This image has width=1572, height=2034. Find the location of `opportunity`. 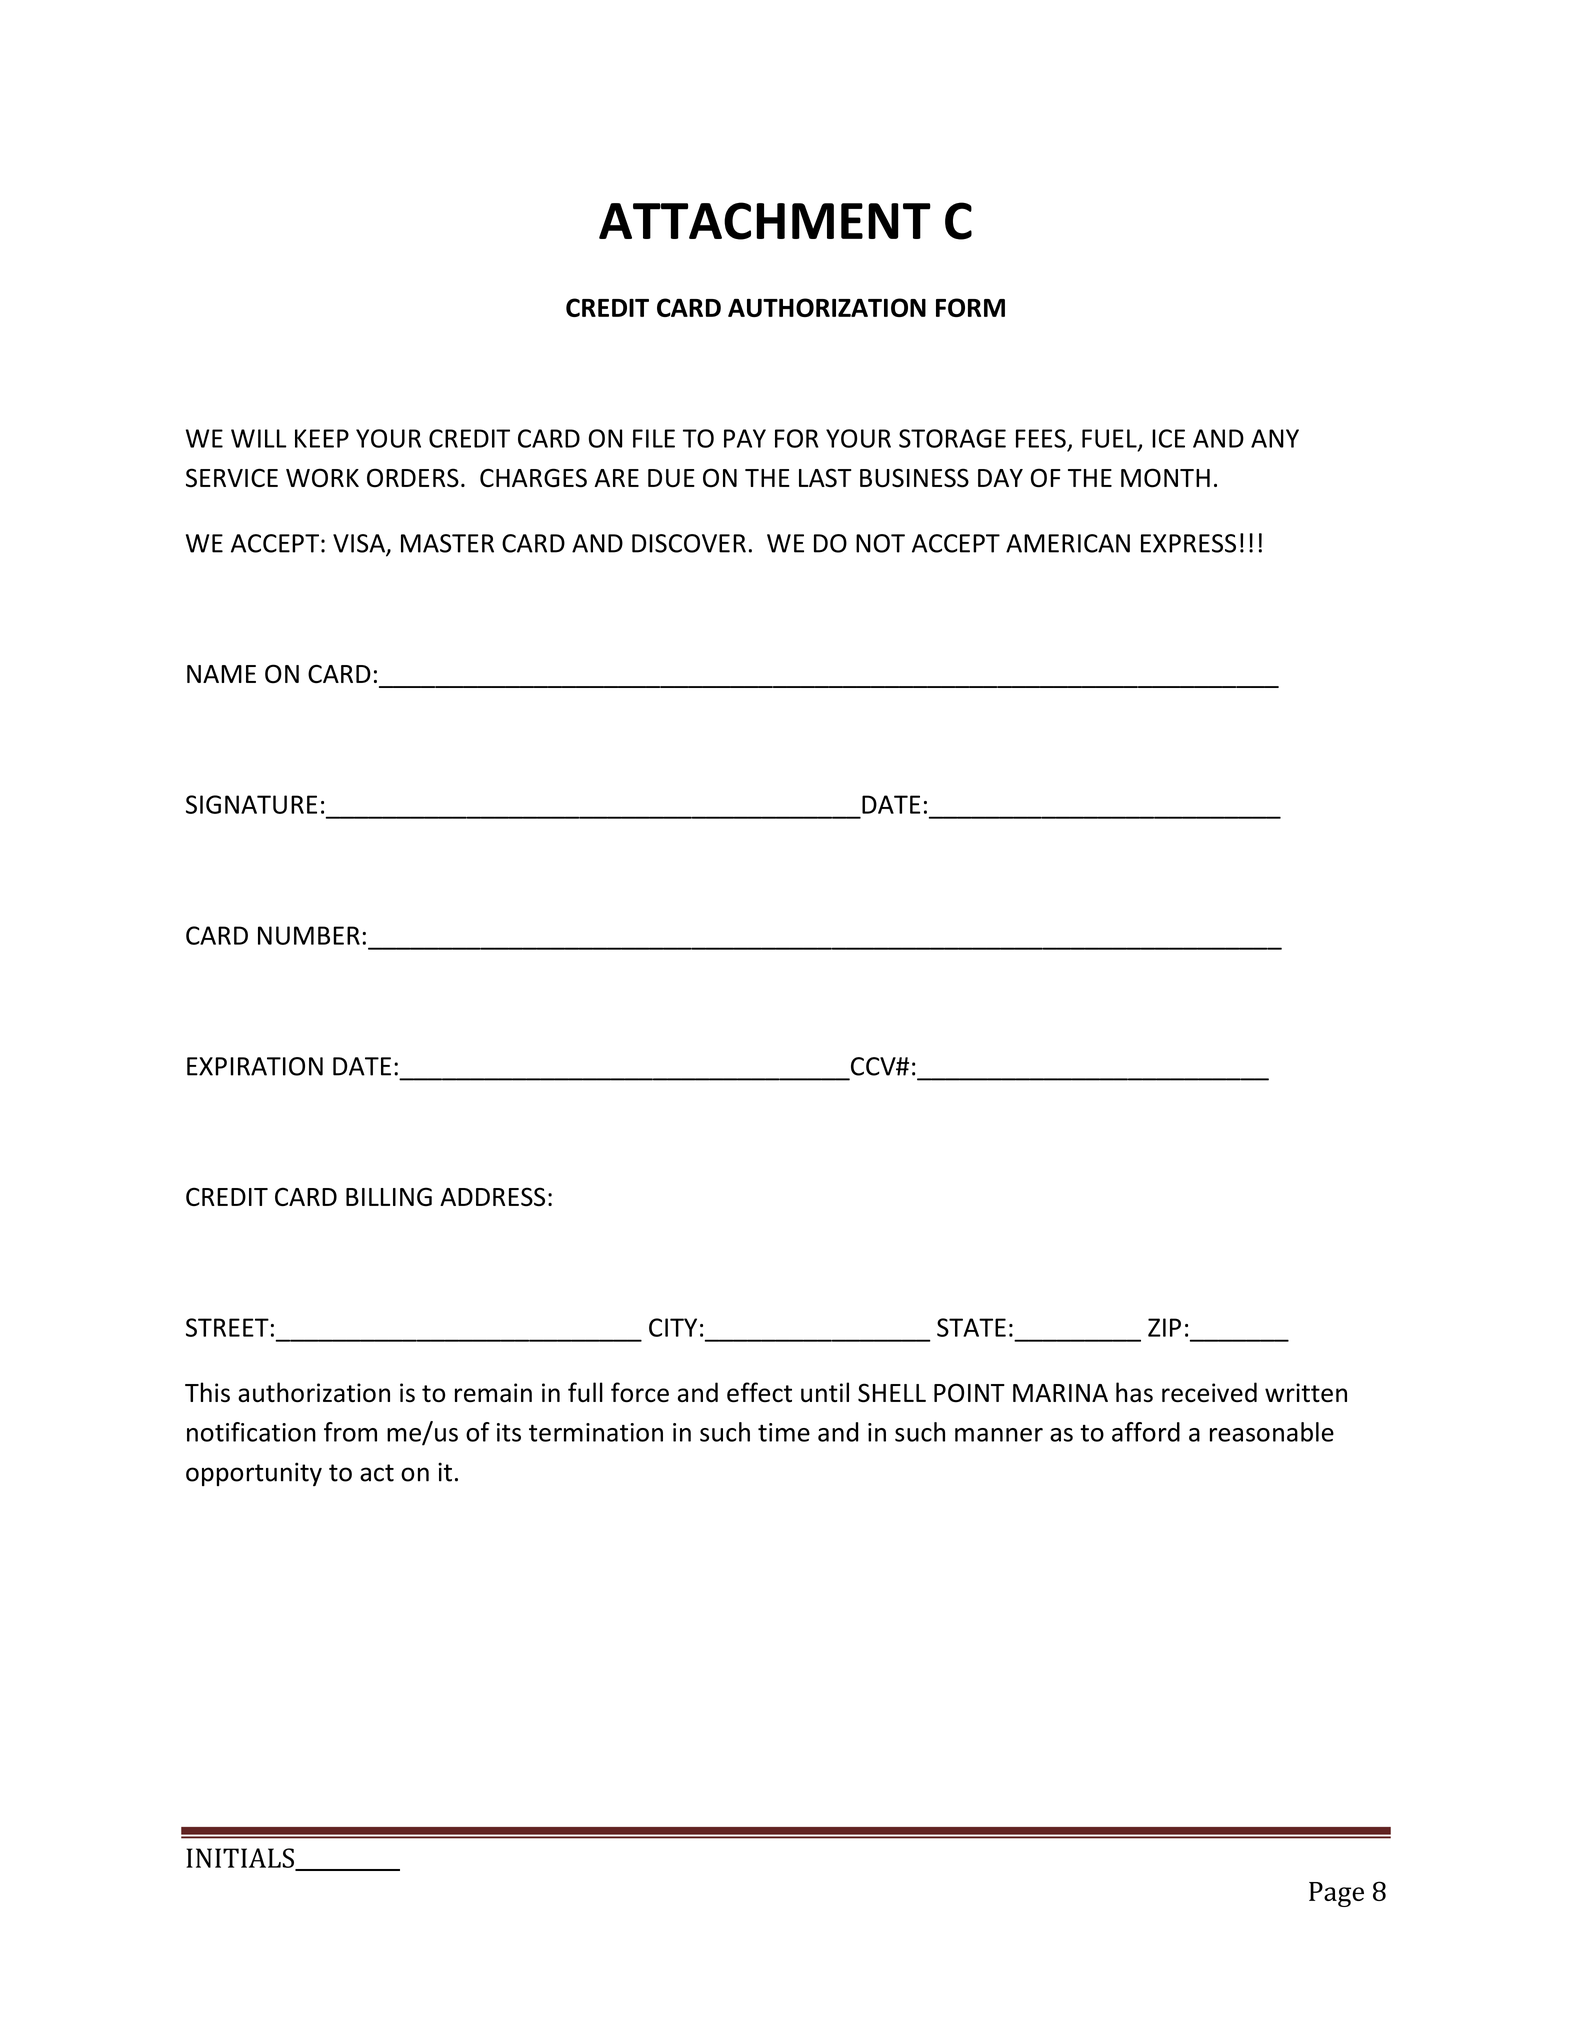

opportunity is located at coordinates (254, 1474).
